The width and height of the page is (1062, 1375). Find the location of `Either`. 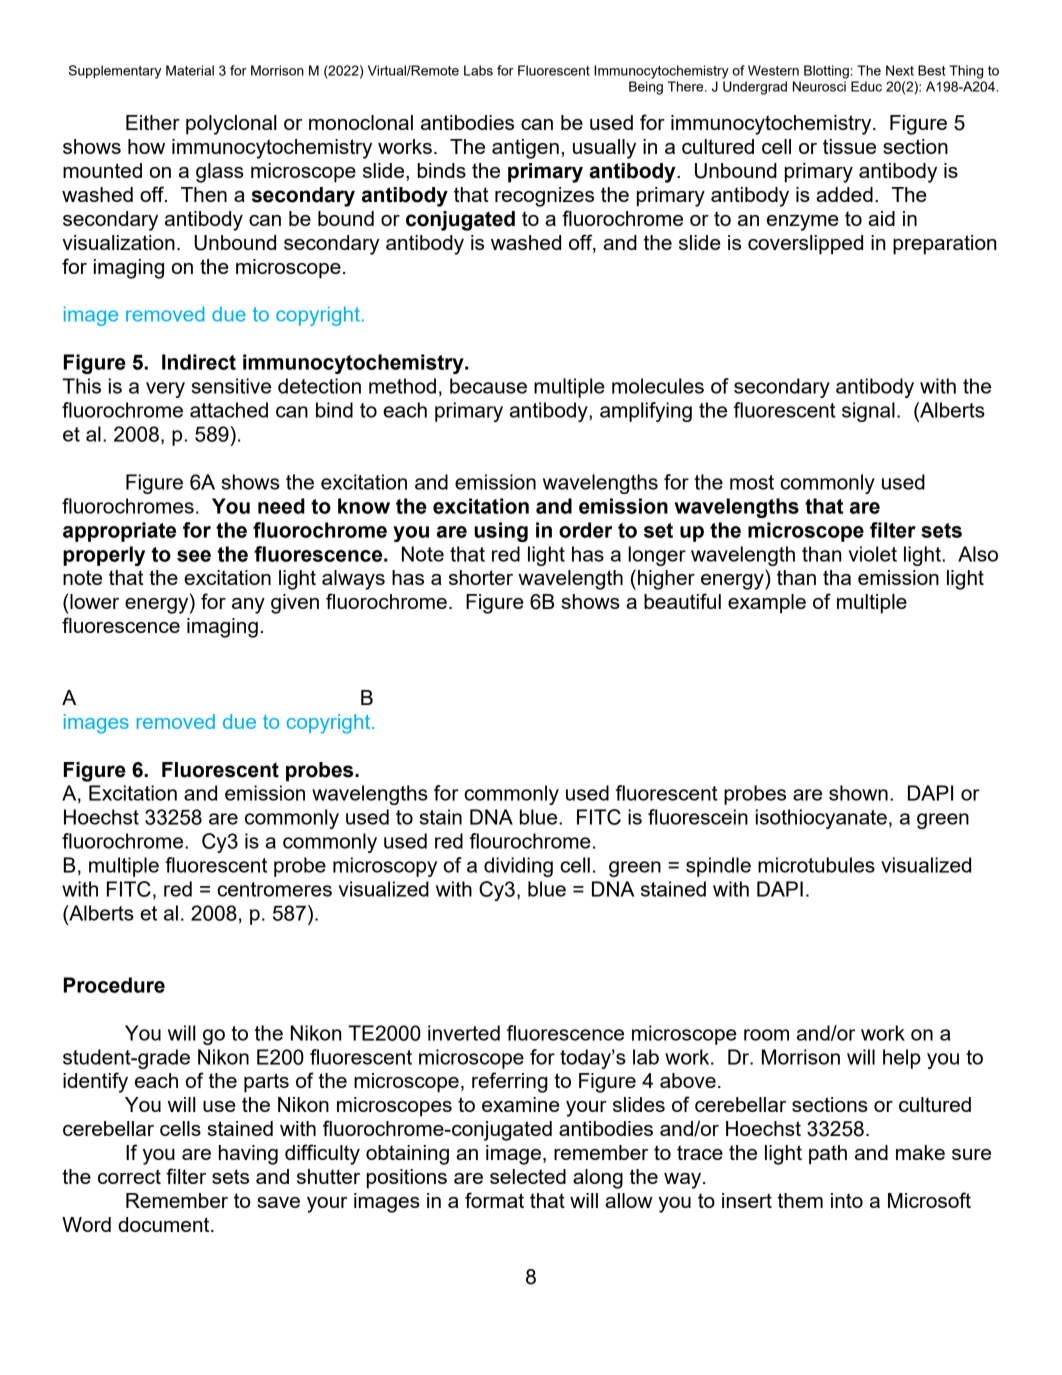

Either is located at coordinates (153, 122).
